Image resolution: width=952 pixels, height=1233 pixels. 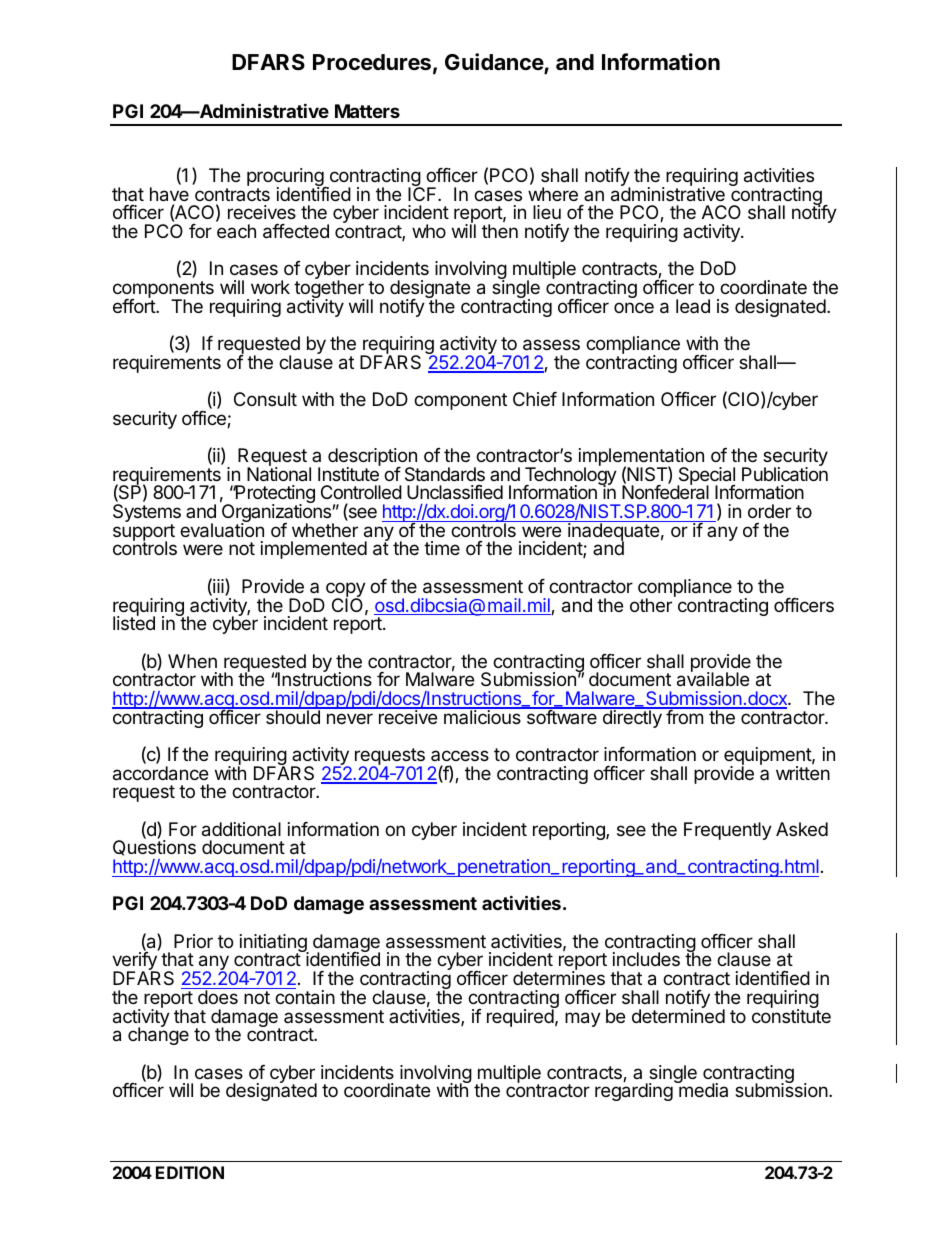 I want to click on procuring, so click(x=286, y=178).
